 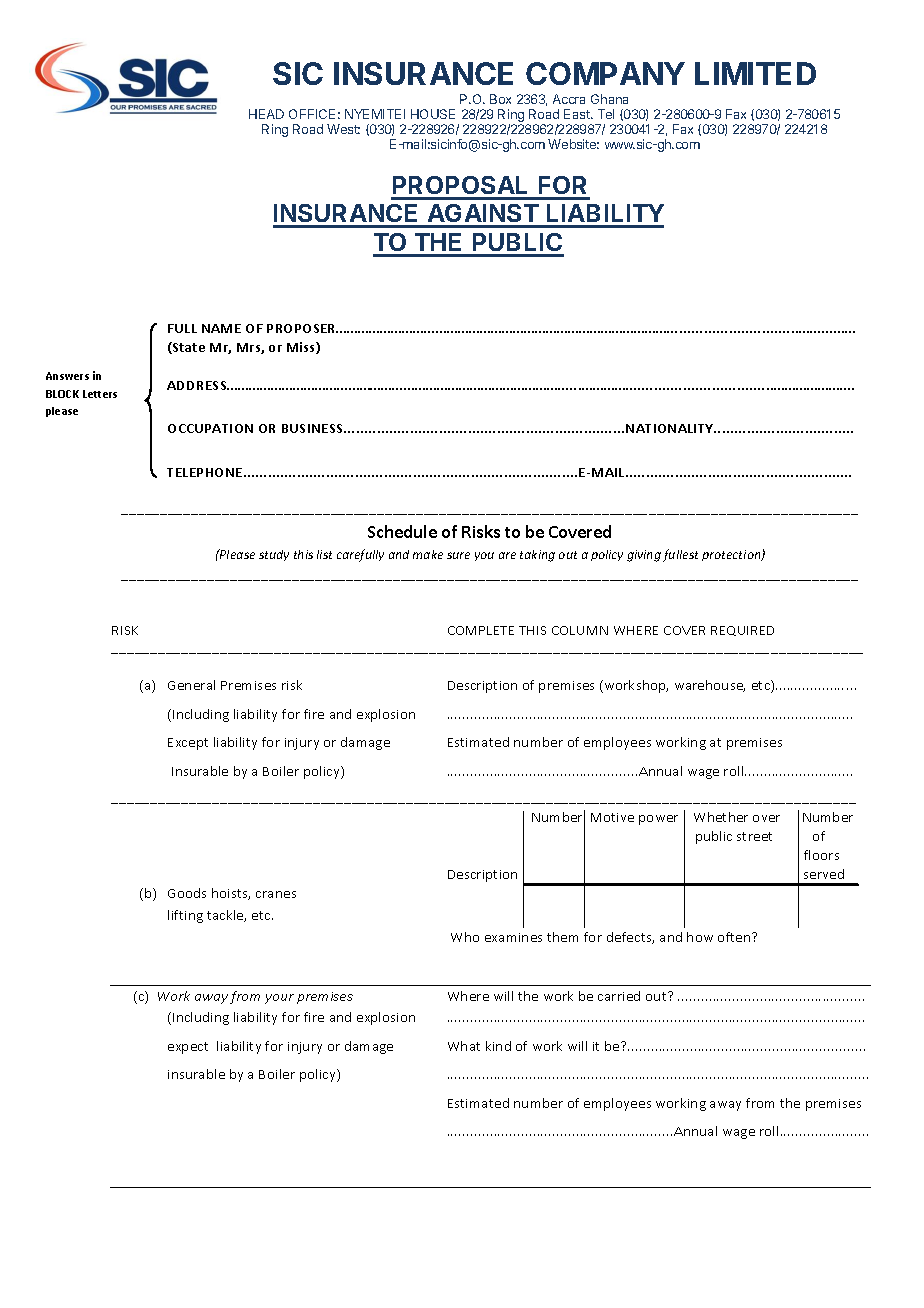 What do you see at coordinates (500, 99) in the document?
I see `Box` at bounding box center [500, 99].
